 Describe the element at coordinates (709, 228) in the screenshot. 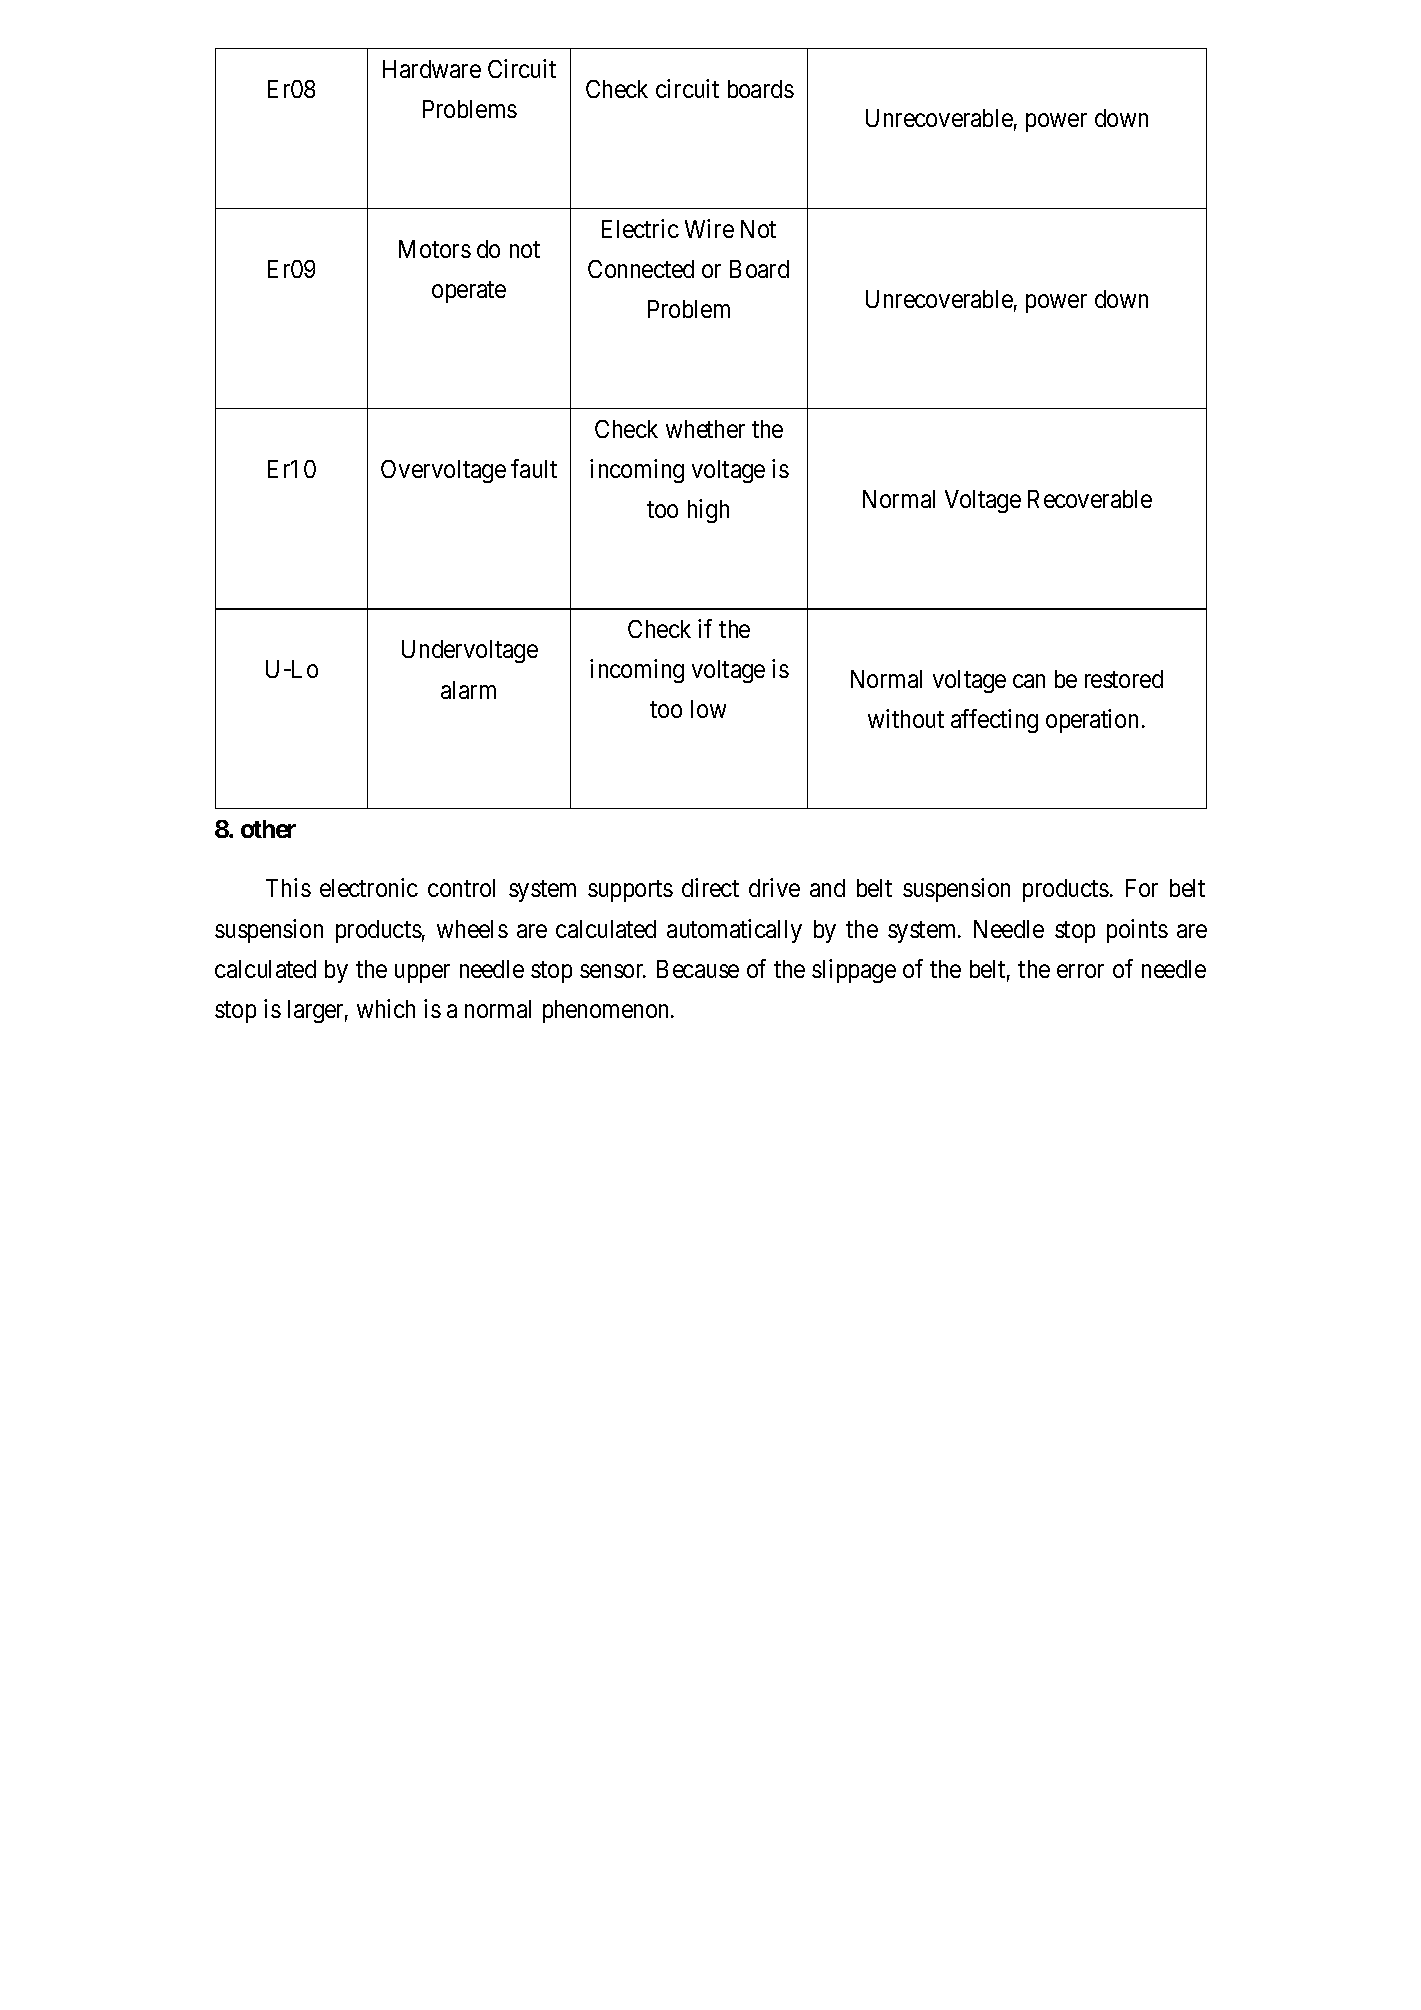

I see `Wire` at that location.
